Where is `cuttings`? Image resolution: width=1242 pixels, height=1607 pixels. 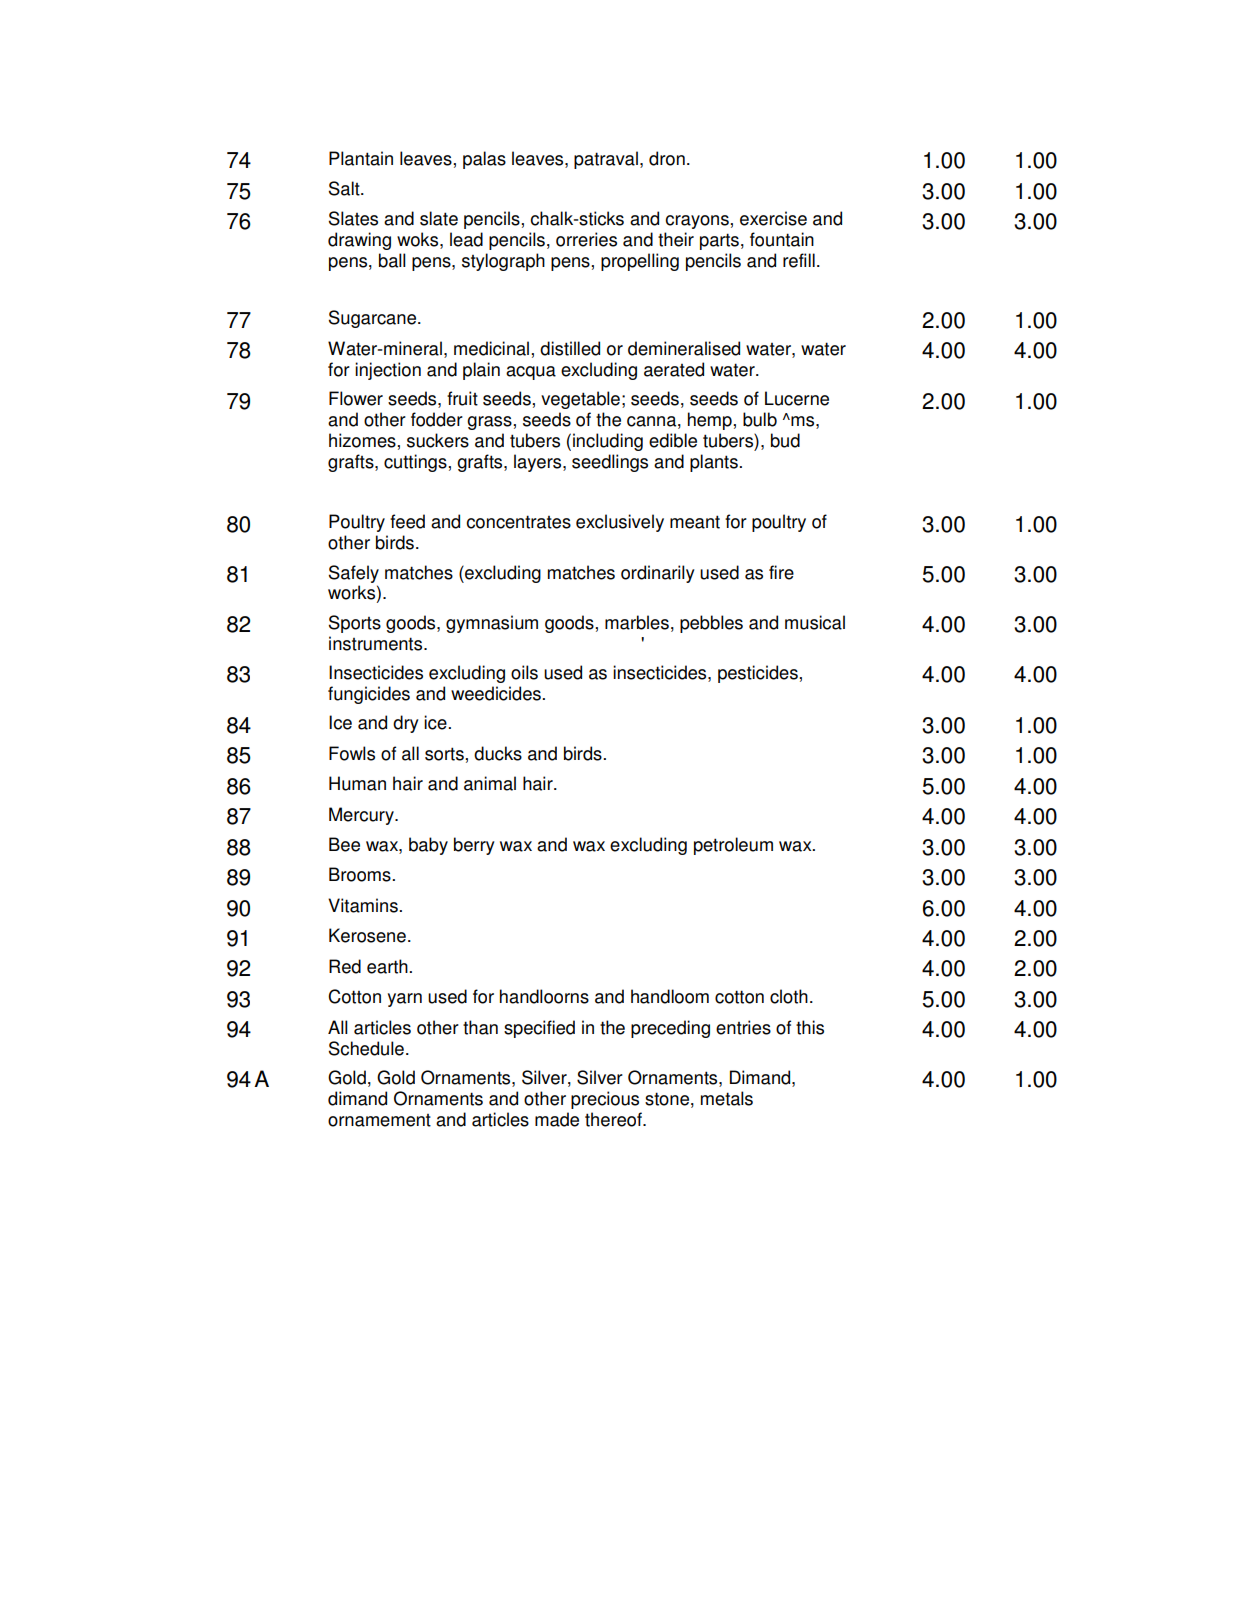
cuttings is located at coordinates (416, 463).
